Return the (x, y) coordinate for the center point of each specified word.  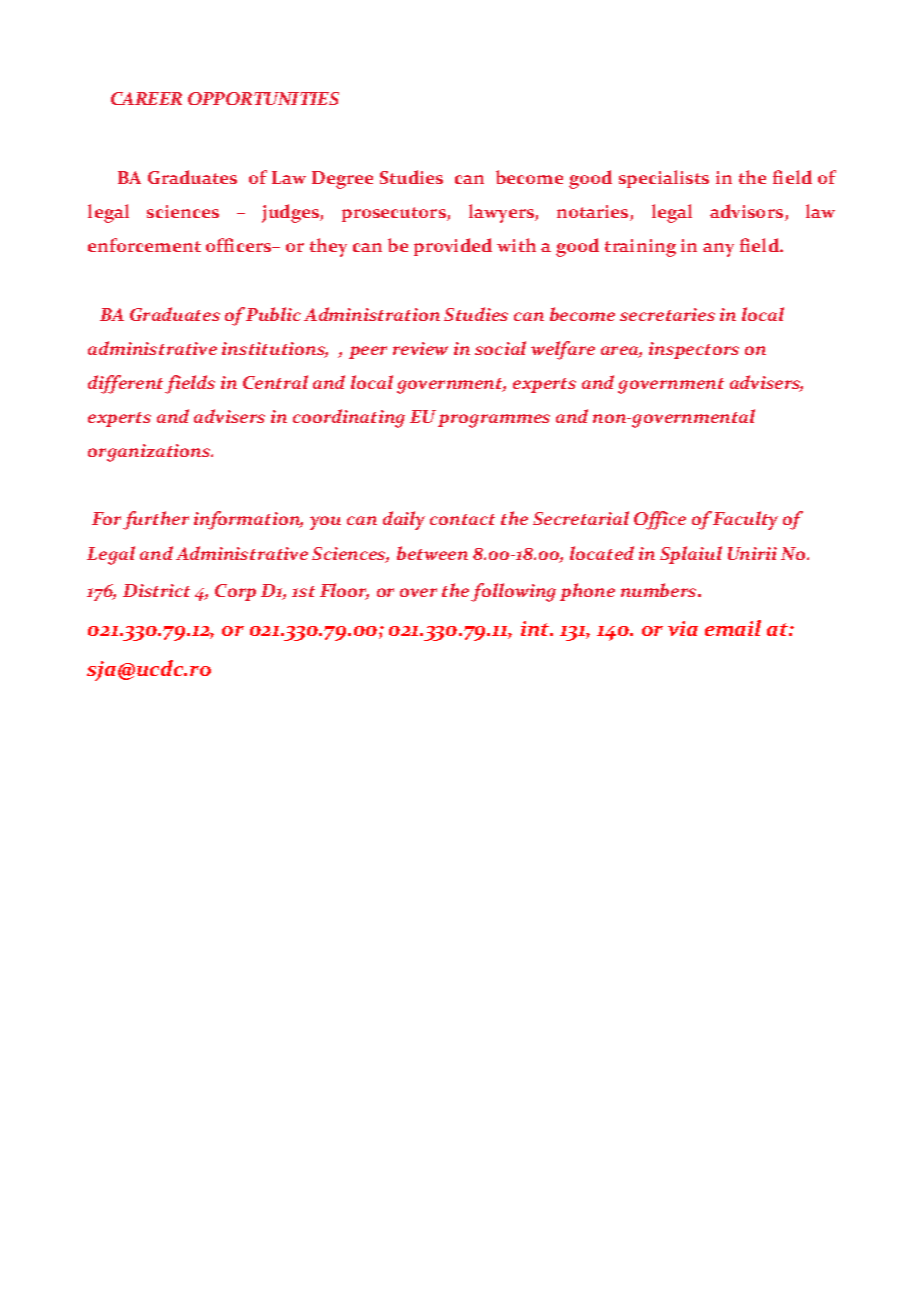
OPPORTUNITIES (263, 98)
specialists (664, 179)
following (513, 592)
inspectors (694, 350)
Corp (235, 592)
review (420, 348)
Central (275, 382)
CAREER (146, 98)
